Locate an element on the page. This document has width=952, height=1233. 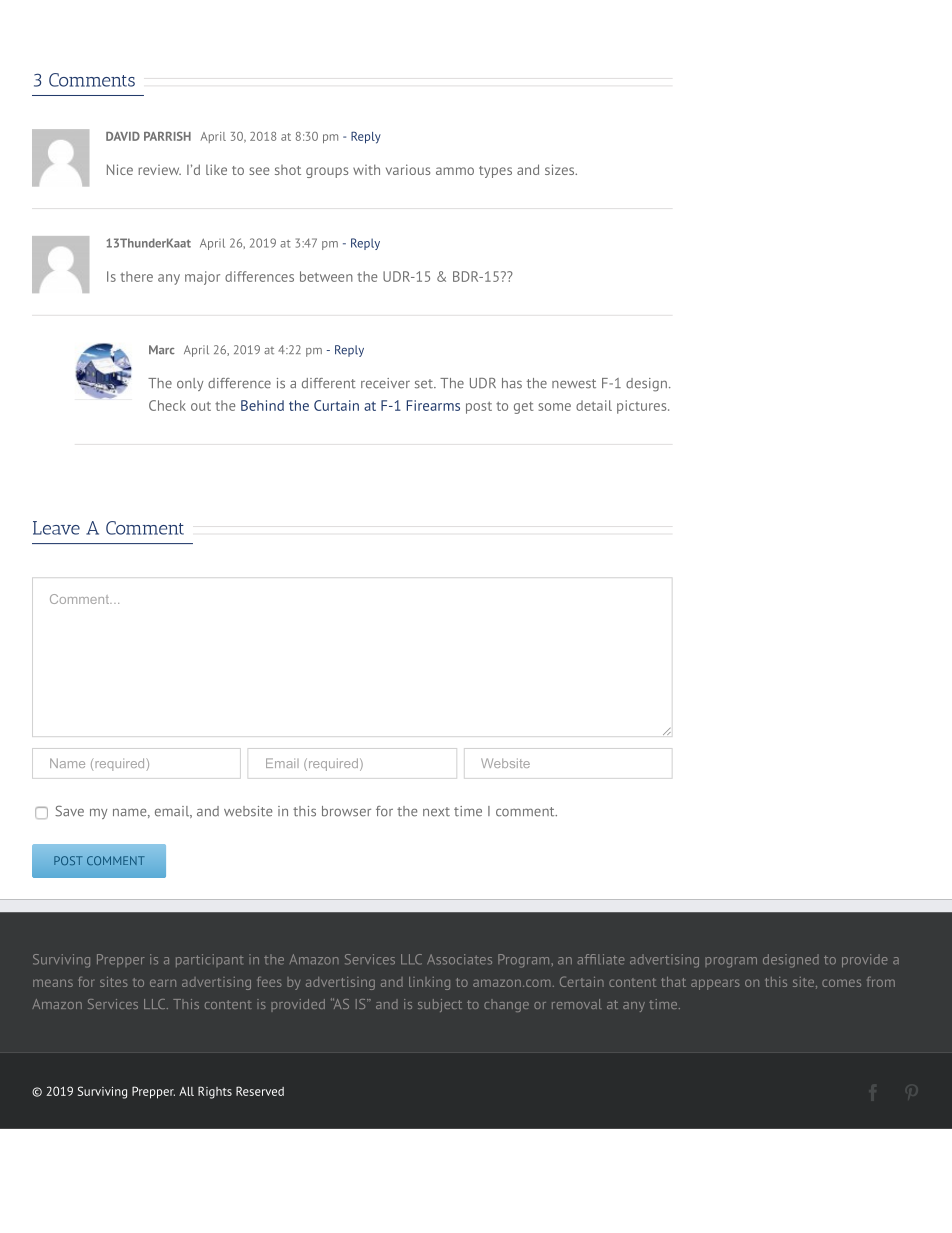
review is located at coordinates (160, 170).
